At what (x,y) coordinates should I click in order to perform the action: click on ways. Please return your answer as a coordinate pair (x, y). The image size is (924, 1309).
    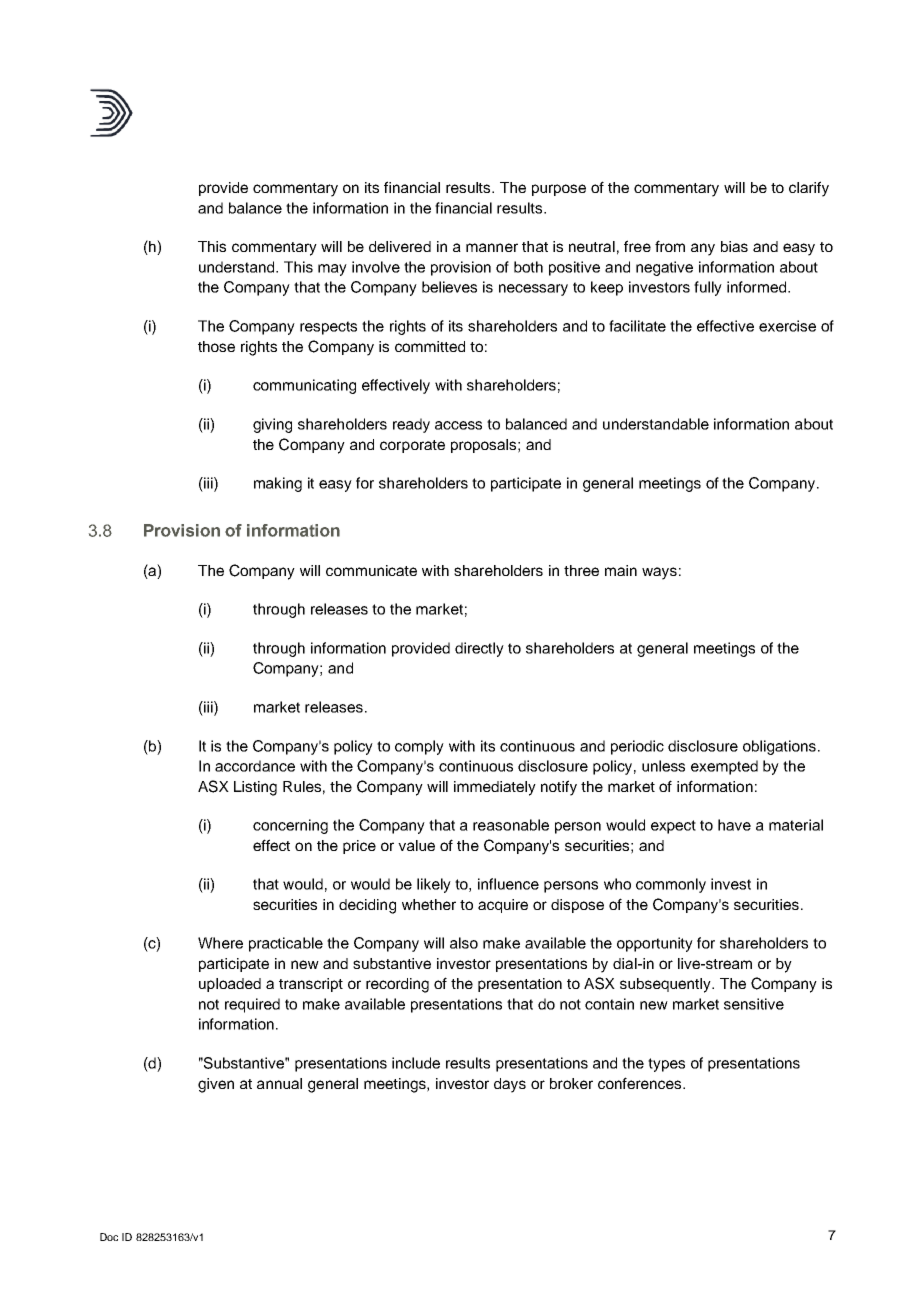
    Looking at the image, I should click on (659, 573).
